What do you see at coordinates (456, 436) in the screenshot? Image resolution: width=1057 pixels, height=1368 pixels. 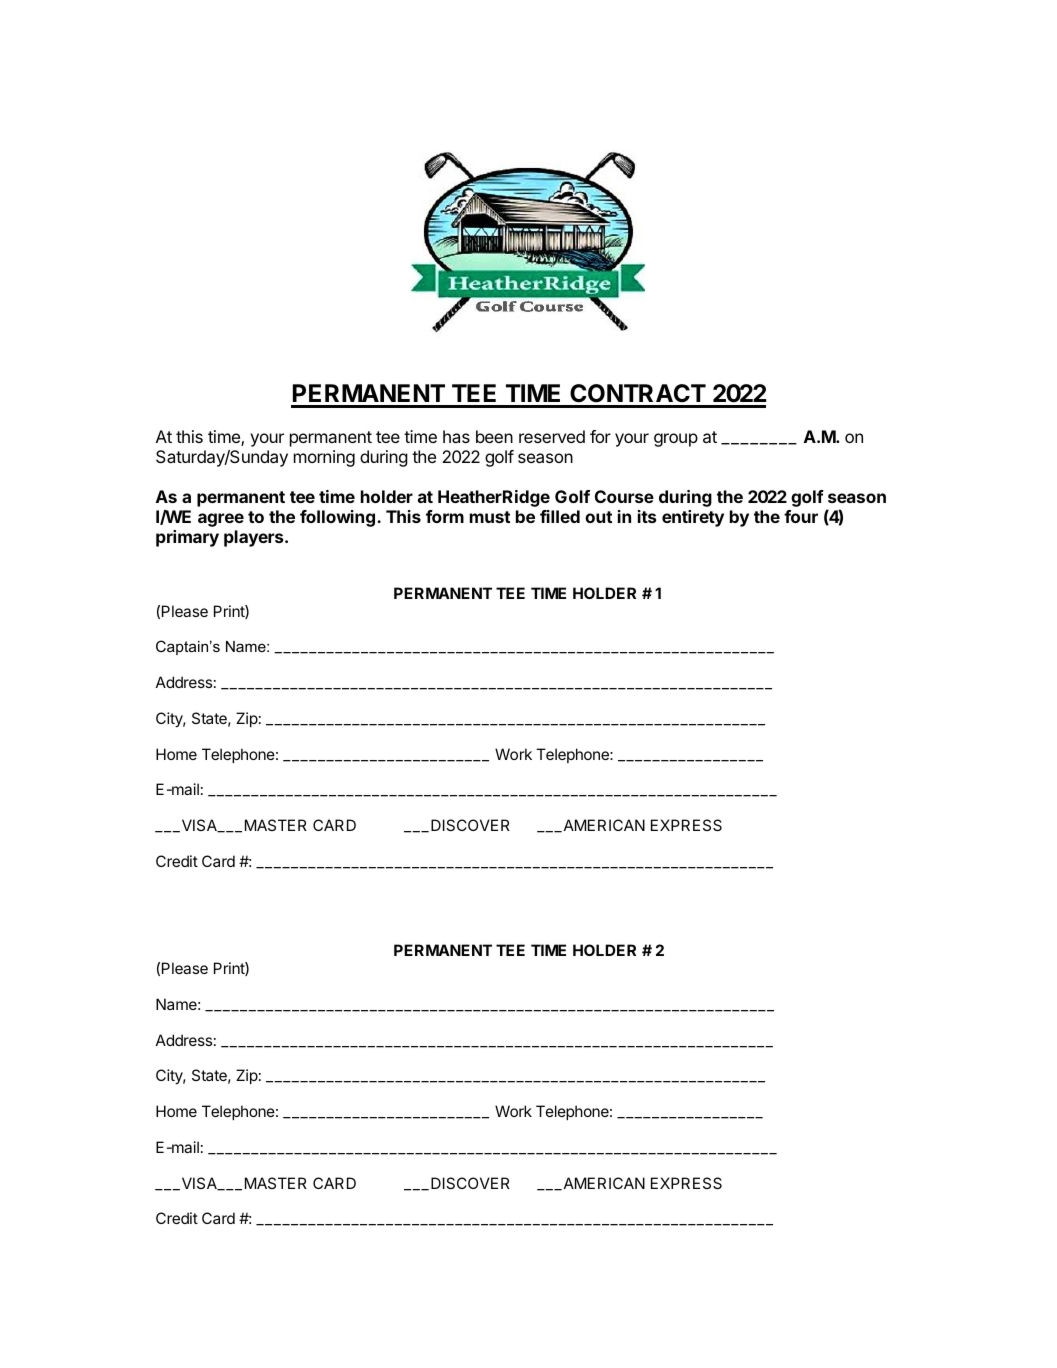 I see `has` at bounding box center [456, 436].
